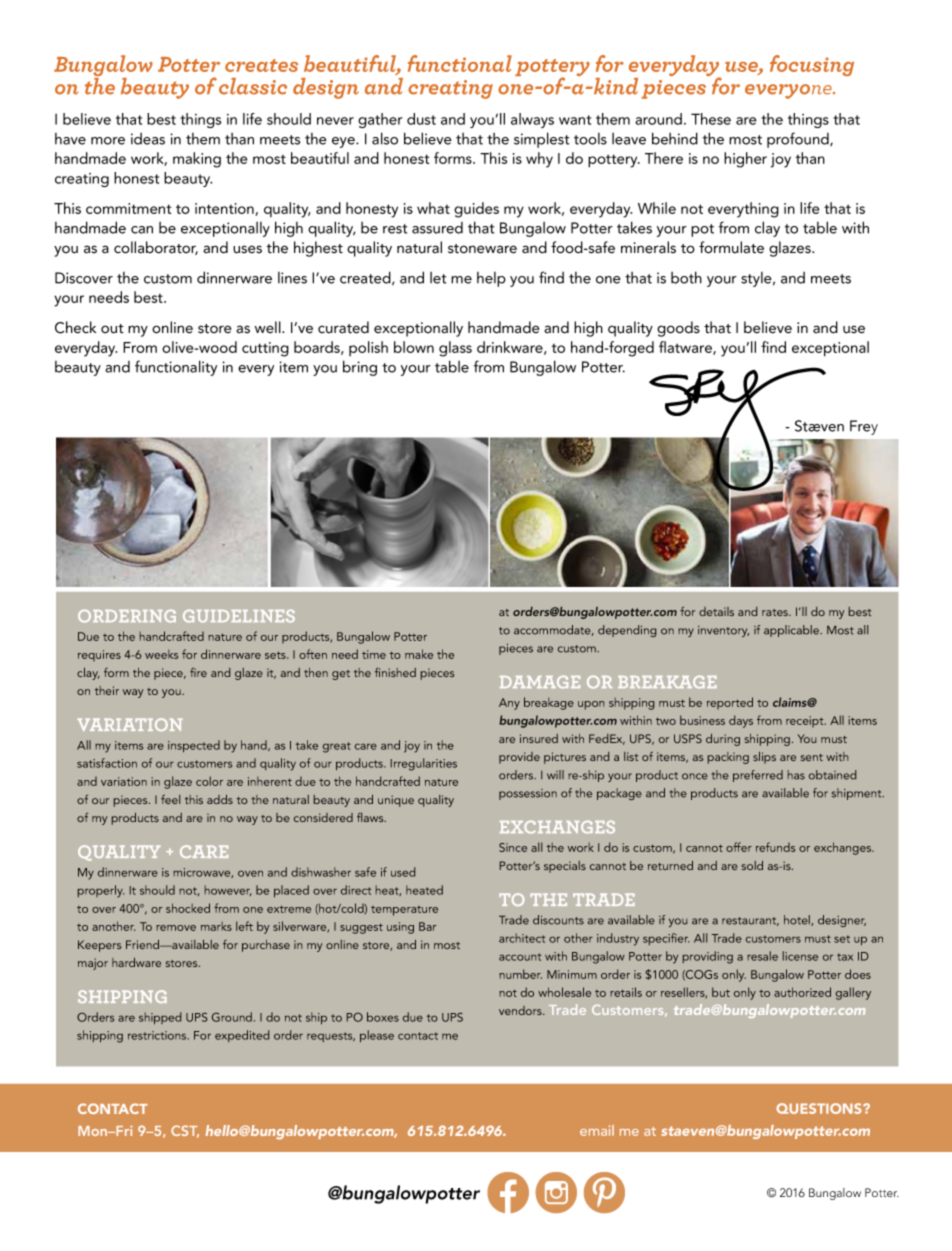  Describe the element at coordinates (532, 120) in the screenshot. I see `always` at that location.
